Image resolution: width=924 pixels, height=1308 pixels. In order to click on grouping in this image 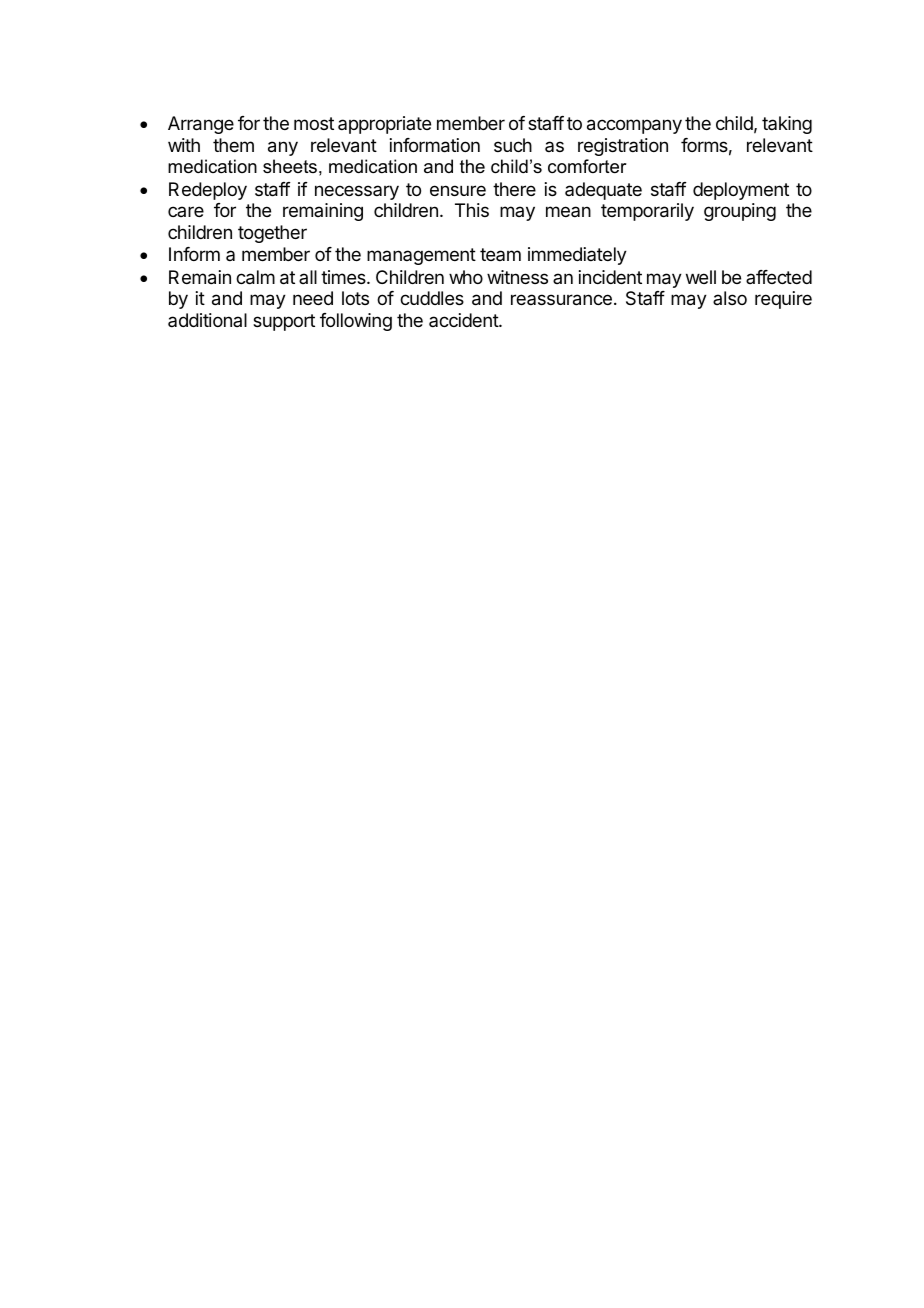, I will do `click(740, 212)`.
